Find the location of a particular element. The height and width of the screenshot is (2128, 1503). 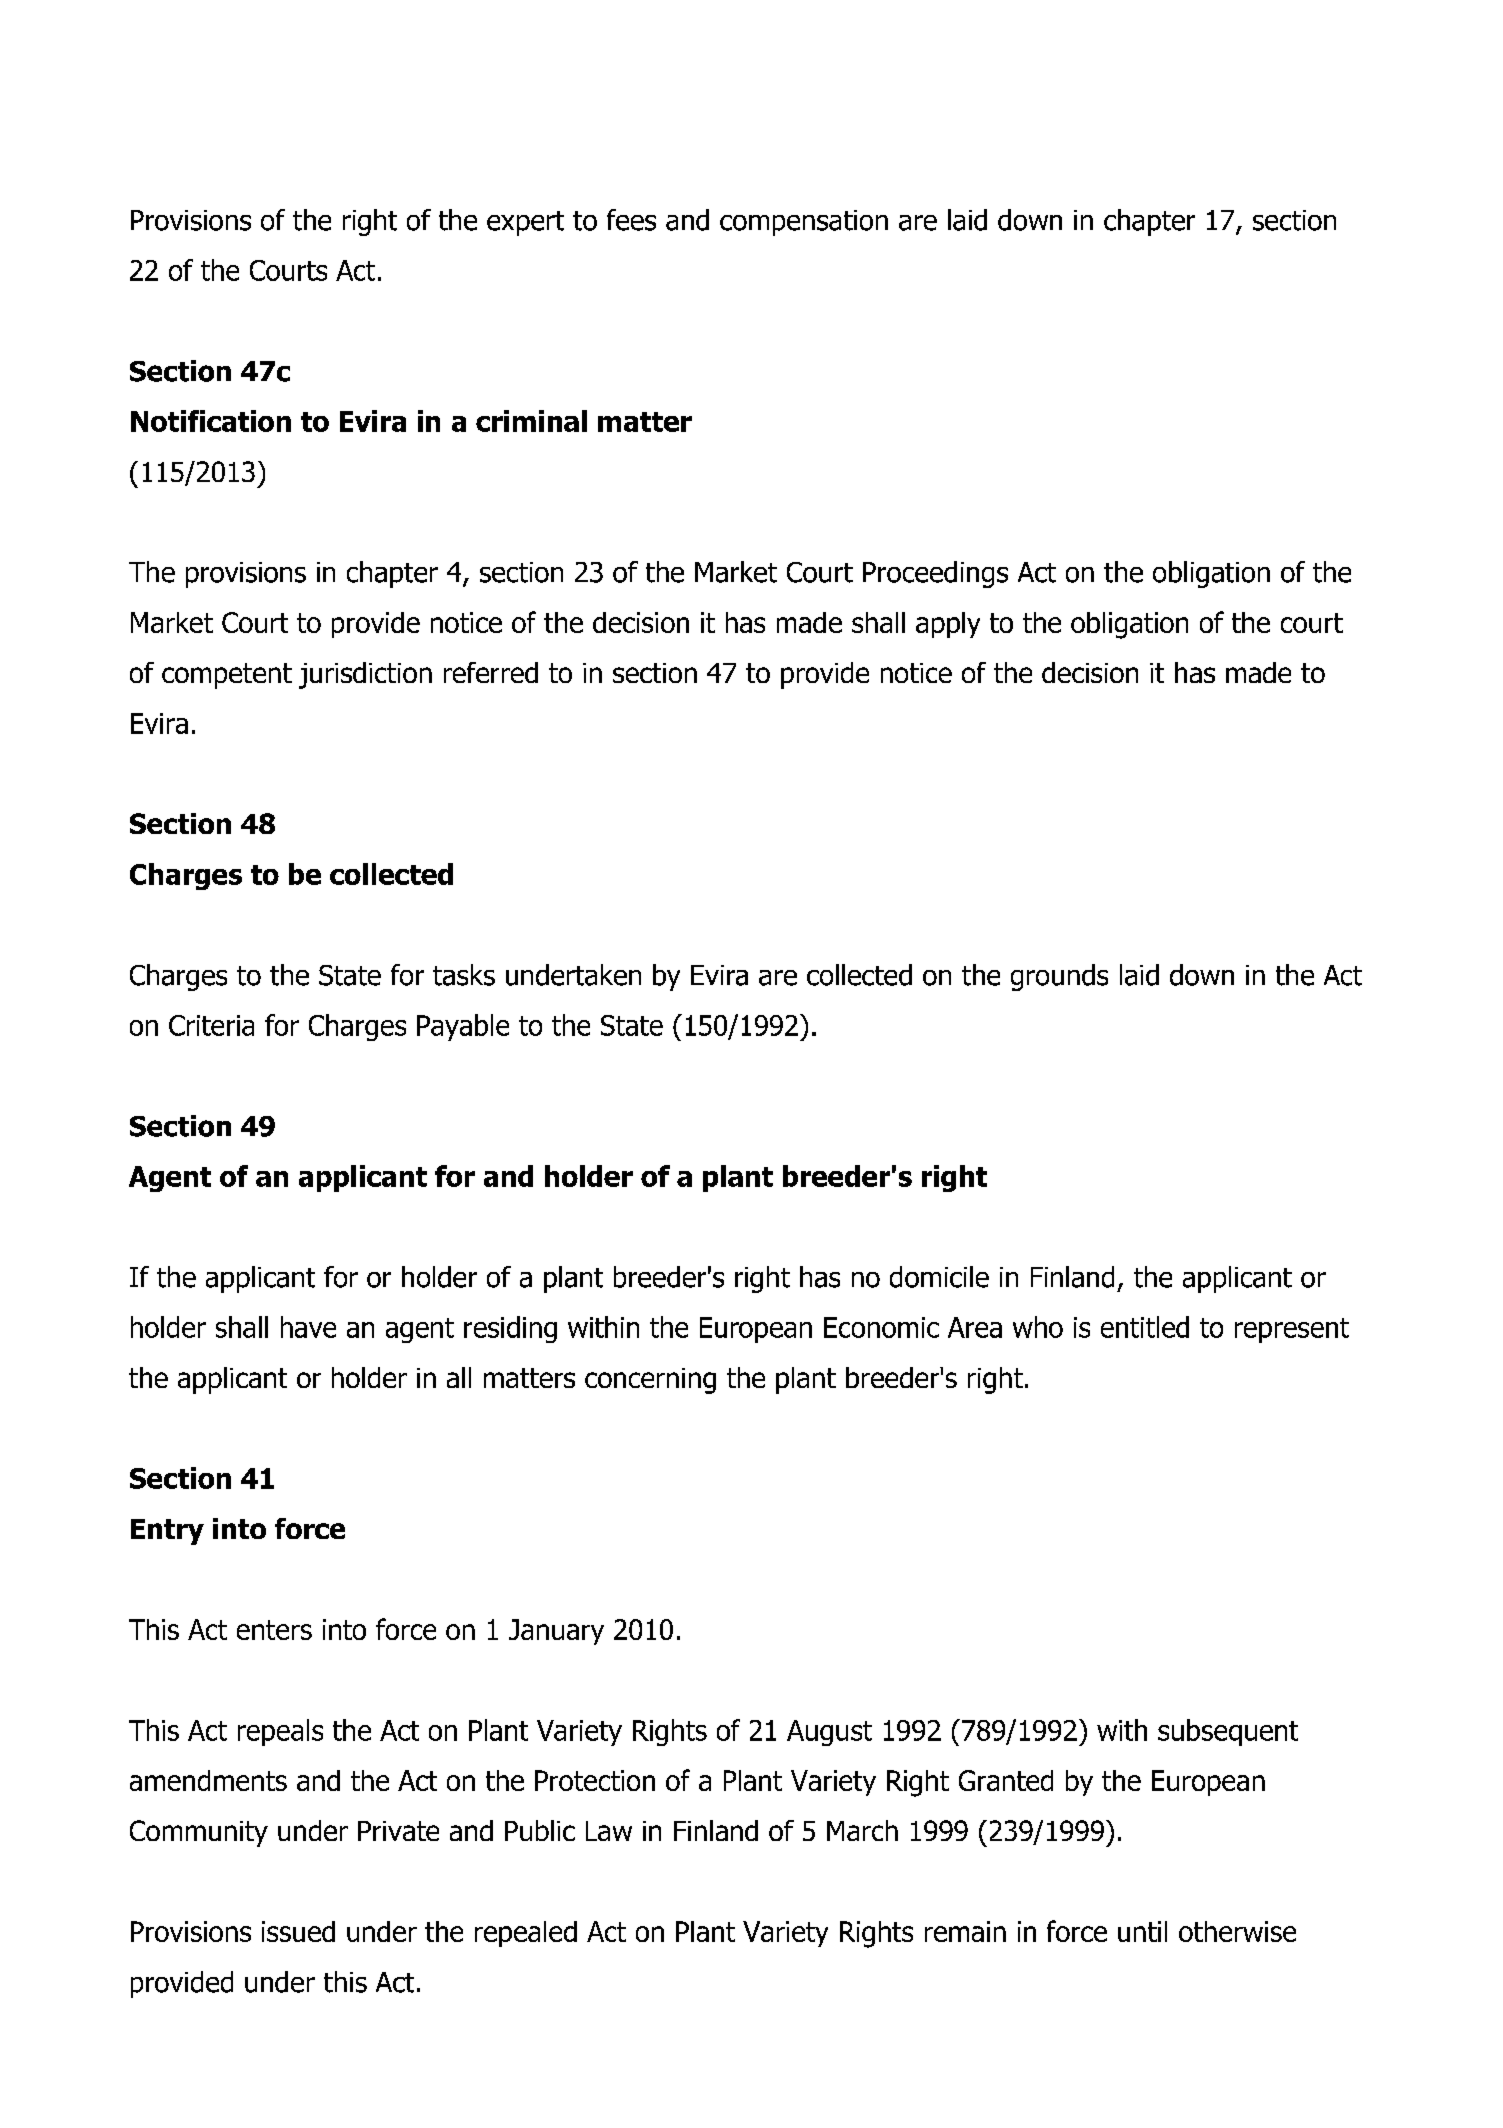

Notification is located at coordinates (211, 421).
